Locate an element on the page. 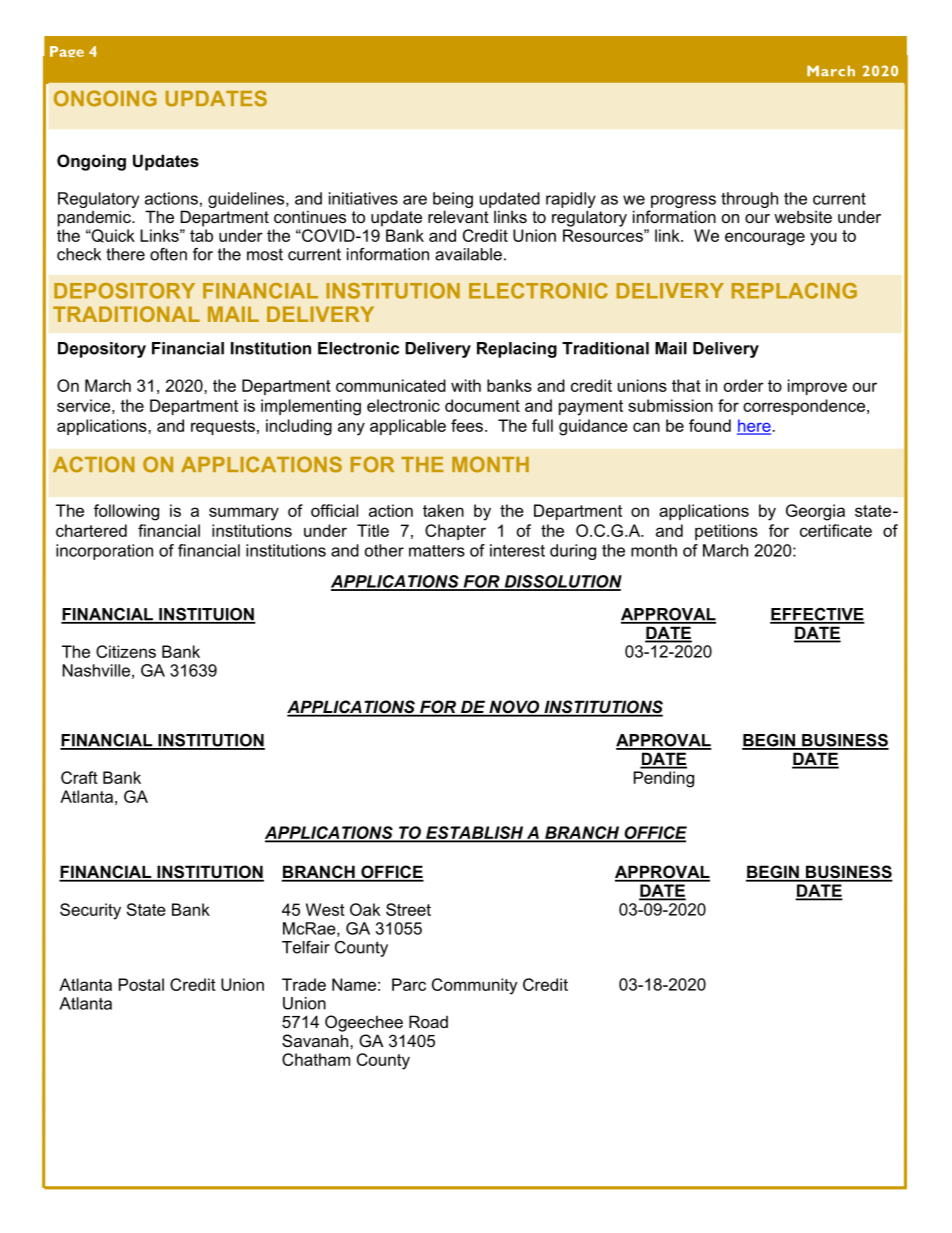 The image size is (952, 1233). through is located at coordinates (749, 200).
